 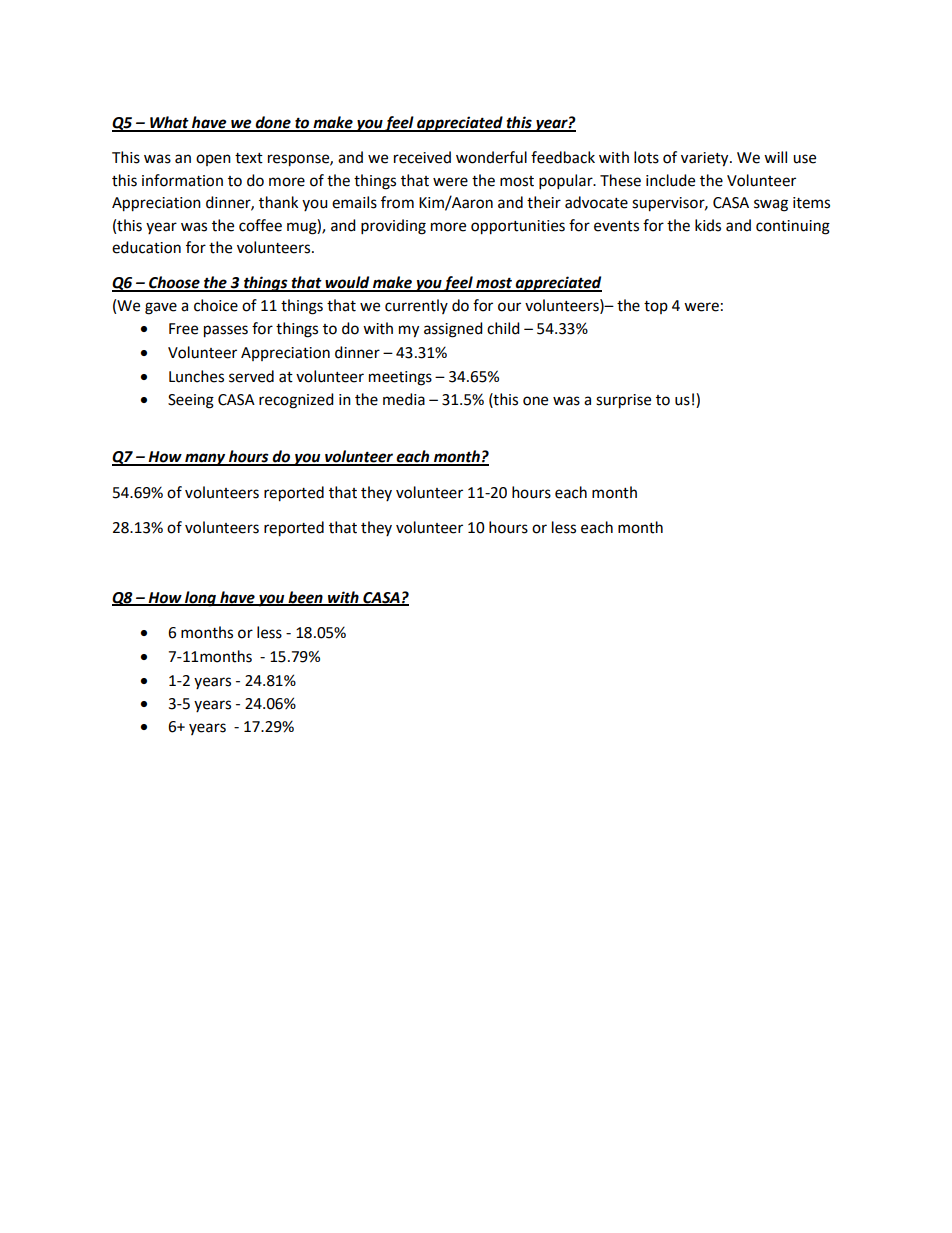 What do you see at coordinates (305, 598) in the document?
I see `been` at bounding box center [305, 598].
